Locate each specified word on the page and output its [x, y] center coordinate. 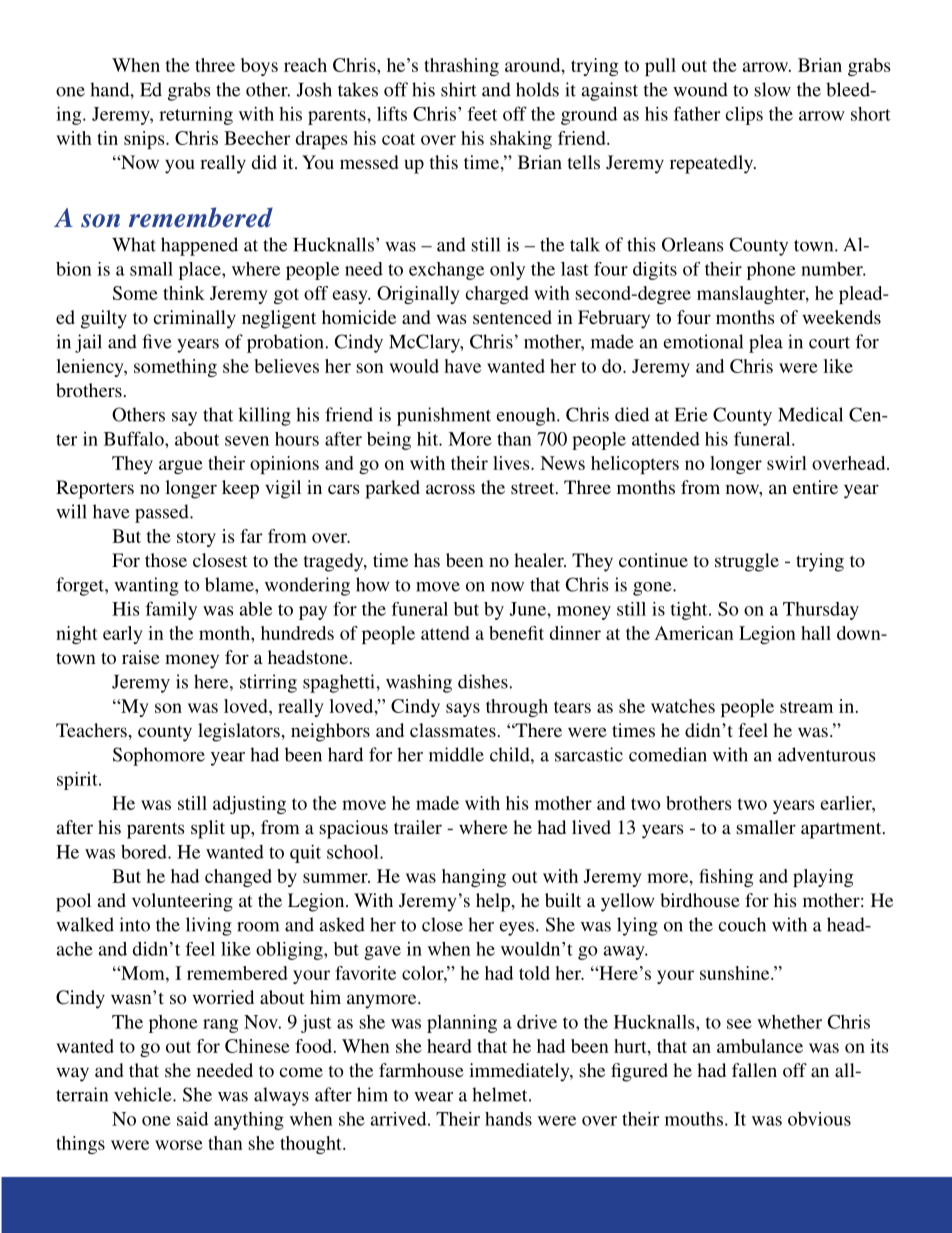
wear [433, 1097]
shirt [458, 89]
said [192, 1119]
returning [196, 116]
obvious [819, 1119]
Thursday [821, 611]
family [171, 610]
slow [772, 89]
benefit [516, 633]
